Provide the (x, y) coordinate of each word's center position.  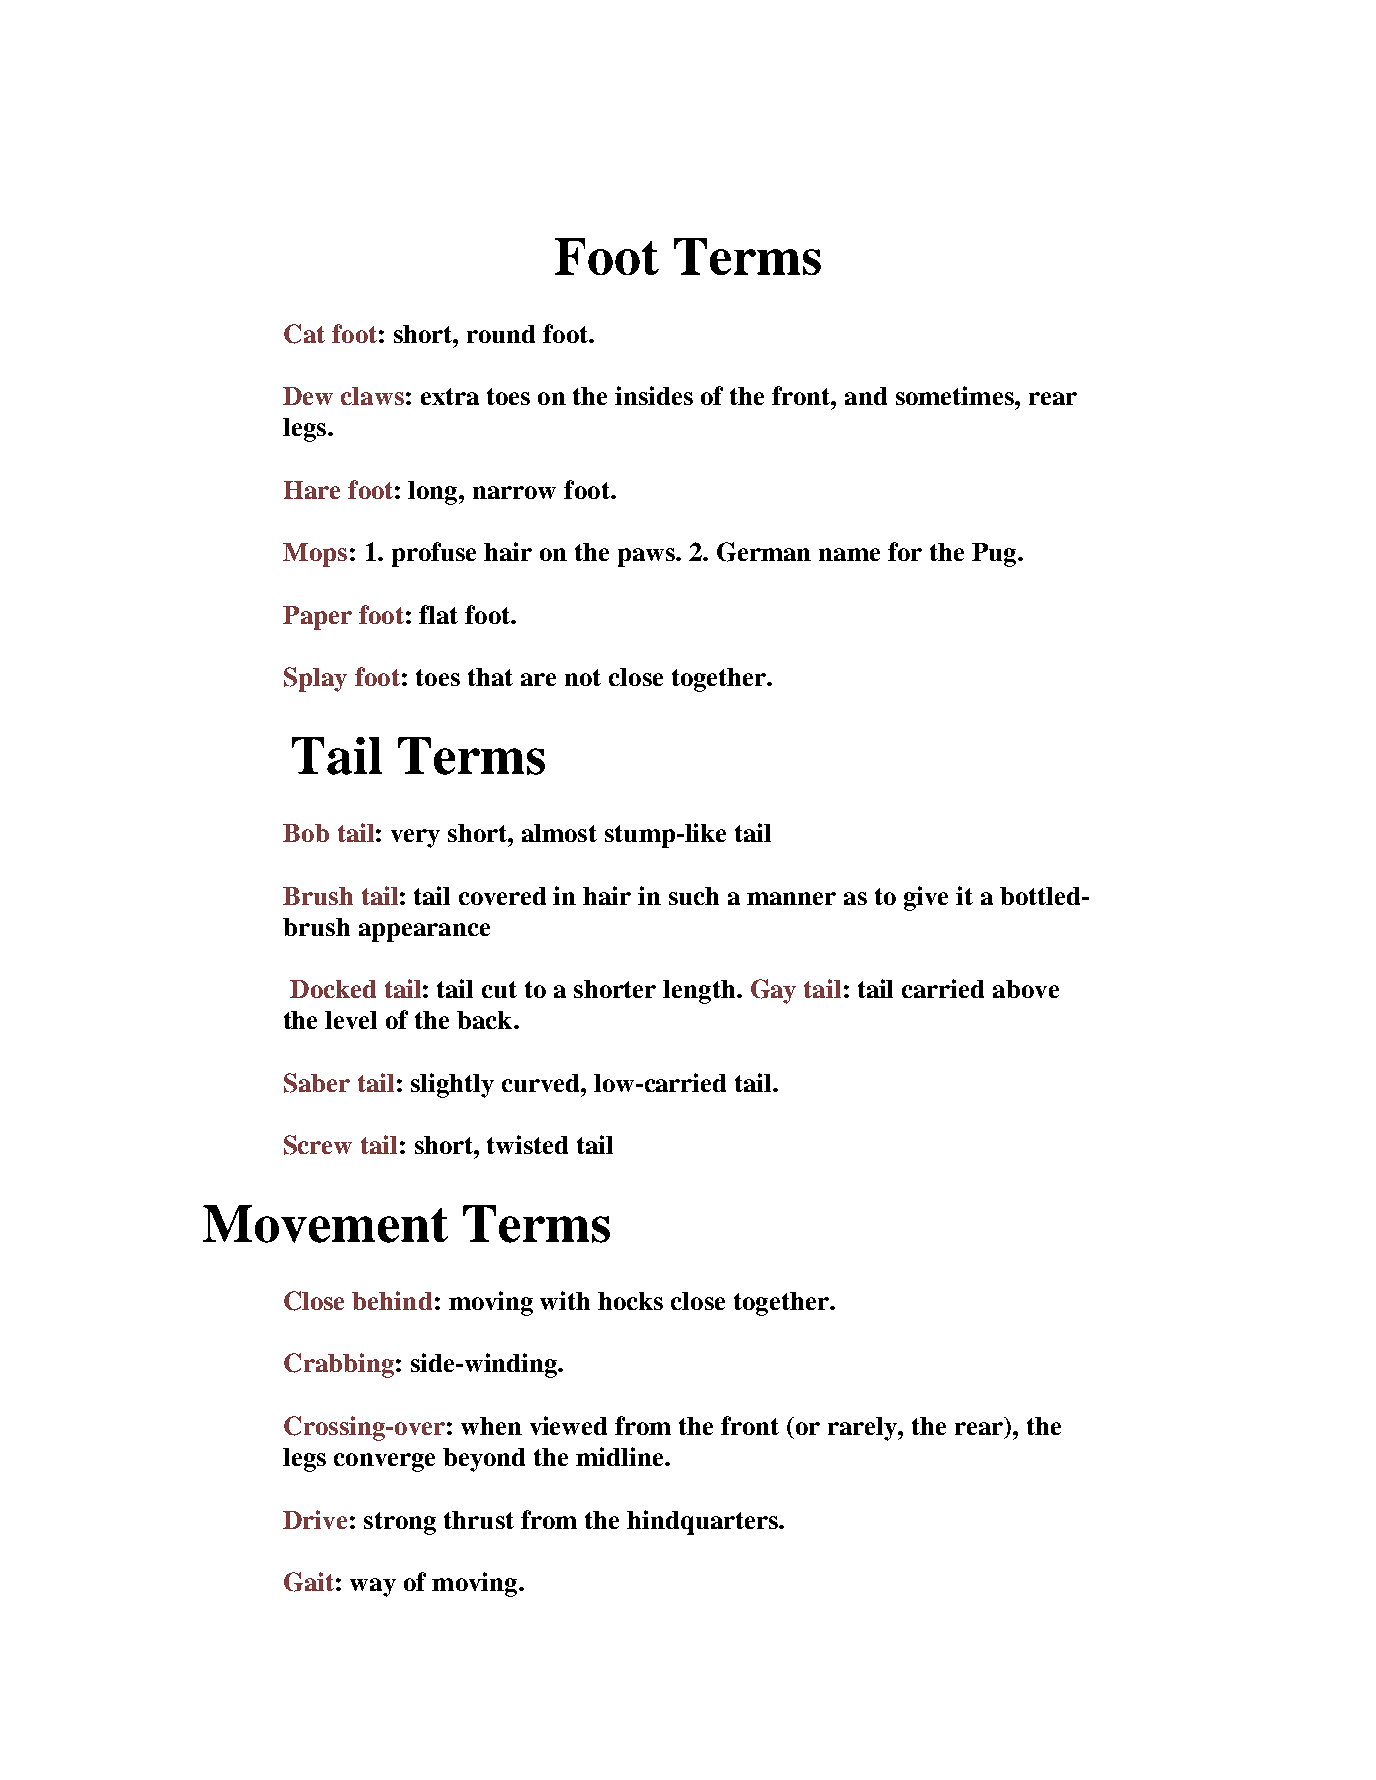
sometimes (956, 395)
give (926, 898)
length (700, 992)
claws (372, 396)
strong (400, 1523)
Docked (333, 989)
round (501, 334)
